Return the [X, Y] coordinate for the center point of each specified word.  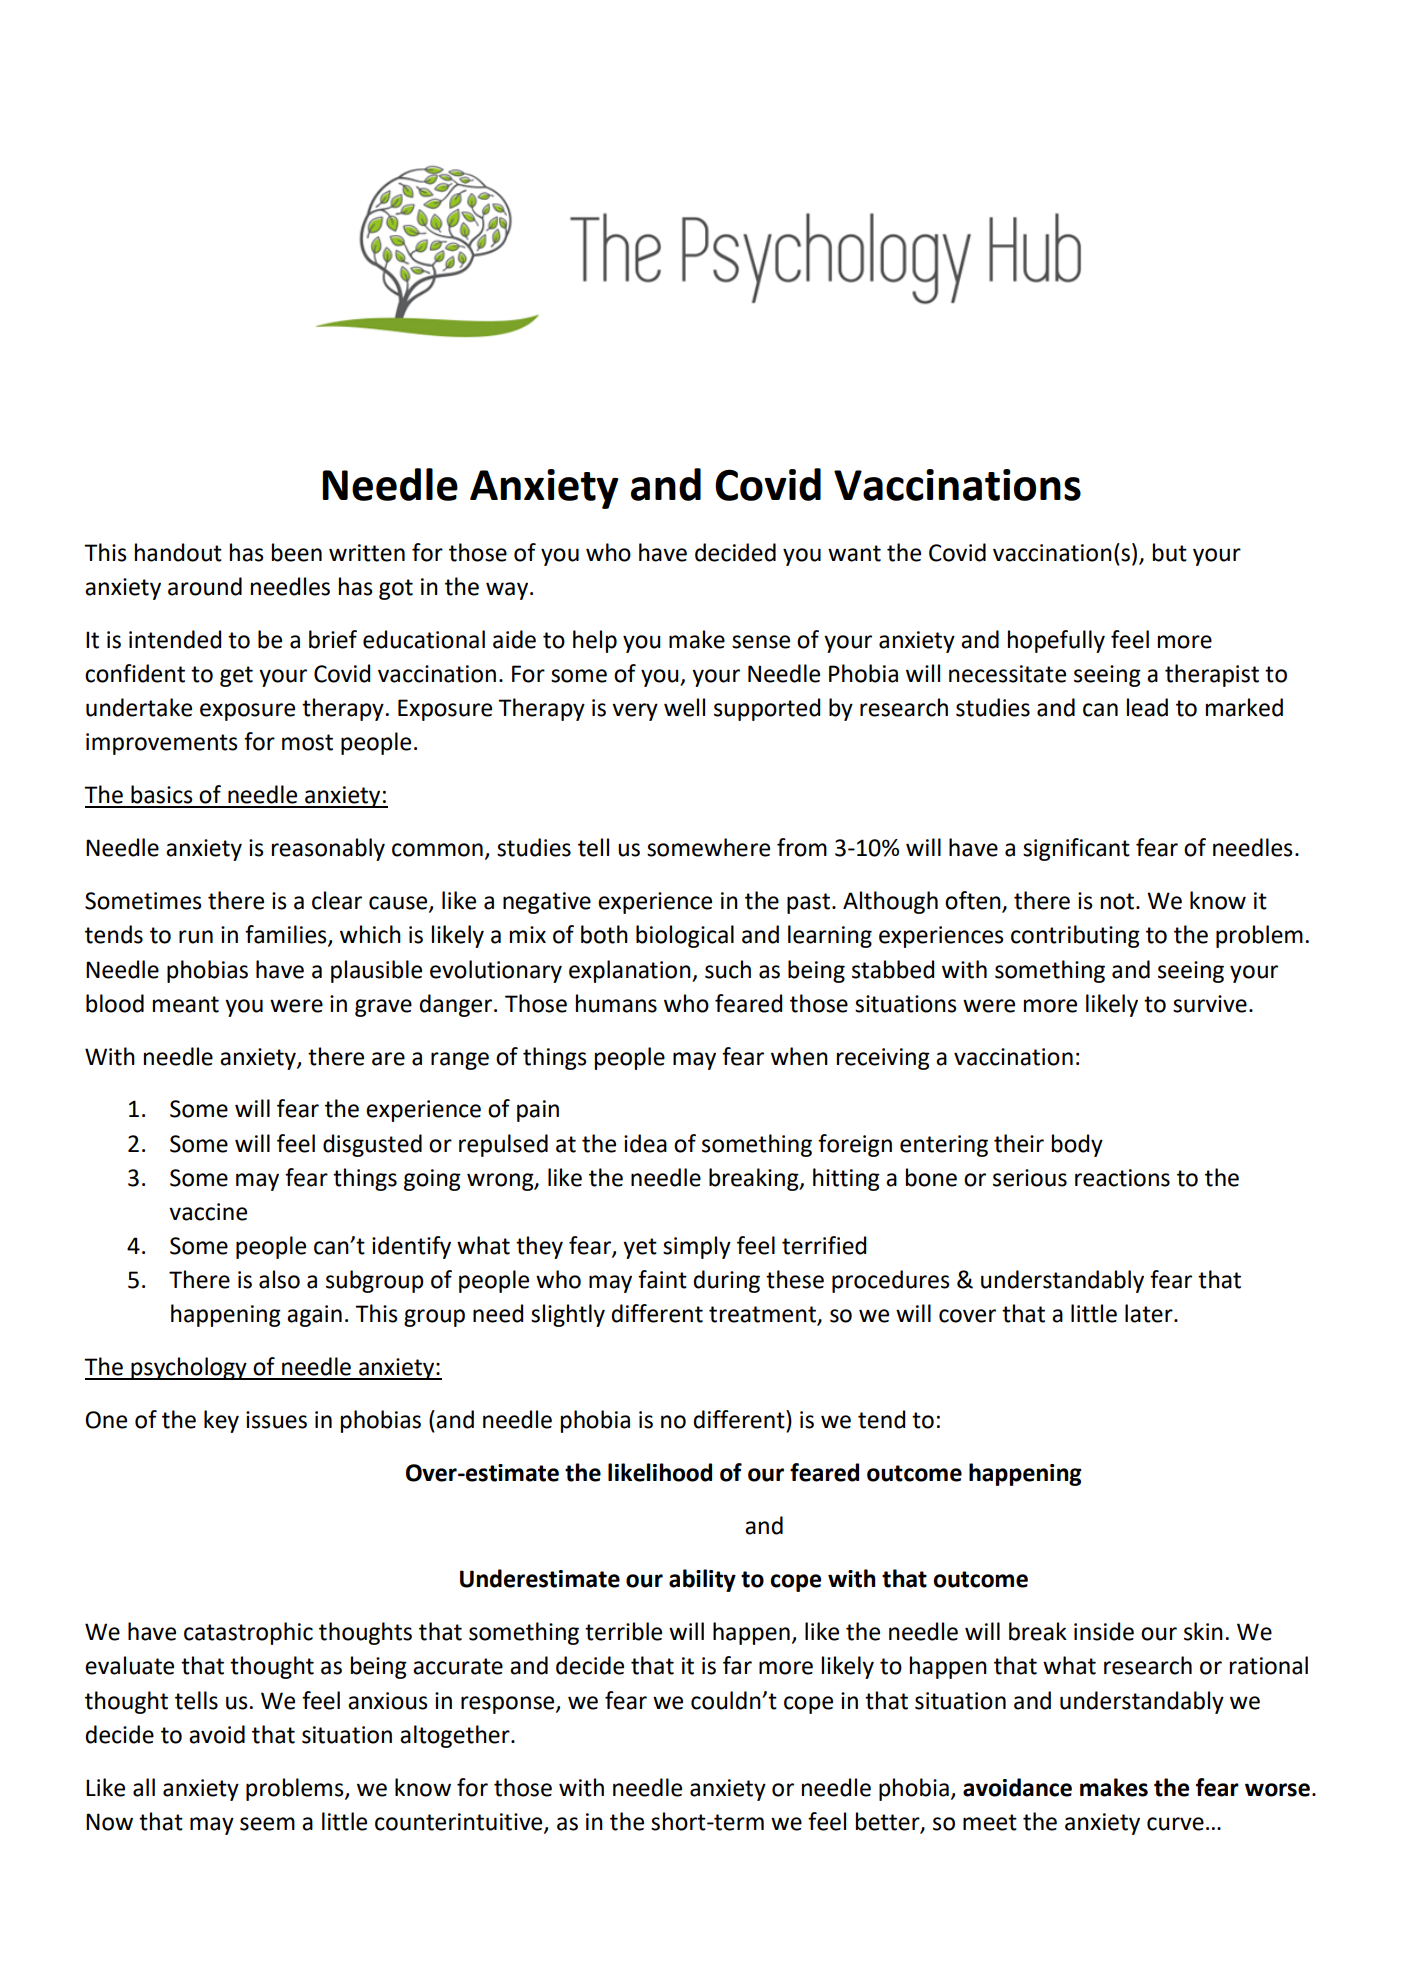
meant [186, 1004]
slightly [568, 1315]
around [205, 586]
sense [761, 642]
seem [267, 1824]
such [728, 969]
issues [276, 1420]
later [1150, 1313]
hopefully [1056, 641]
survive [1210, 1004]
